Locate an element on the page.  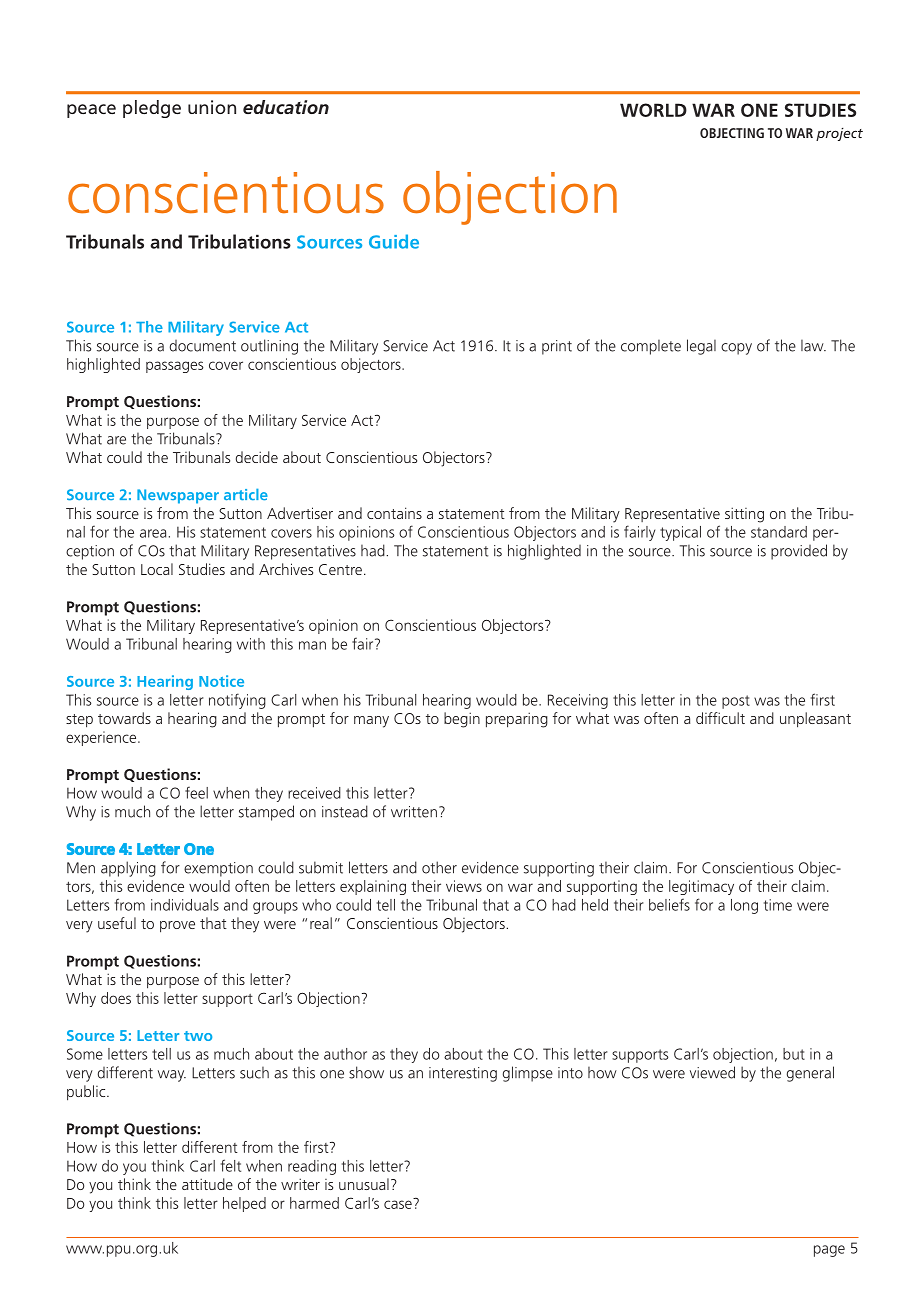
Newspaper is located at coordinates (178, 496).
